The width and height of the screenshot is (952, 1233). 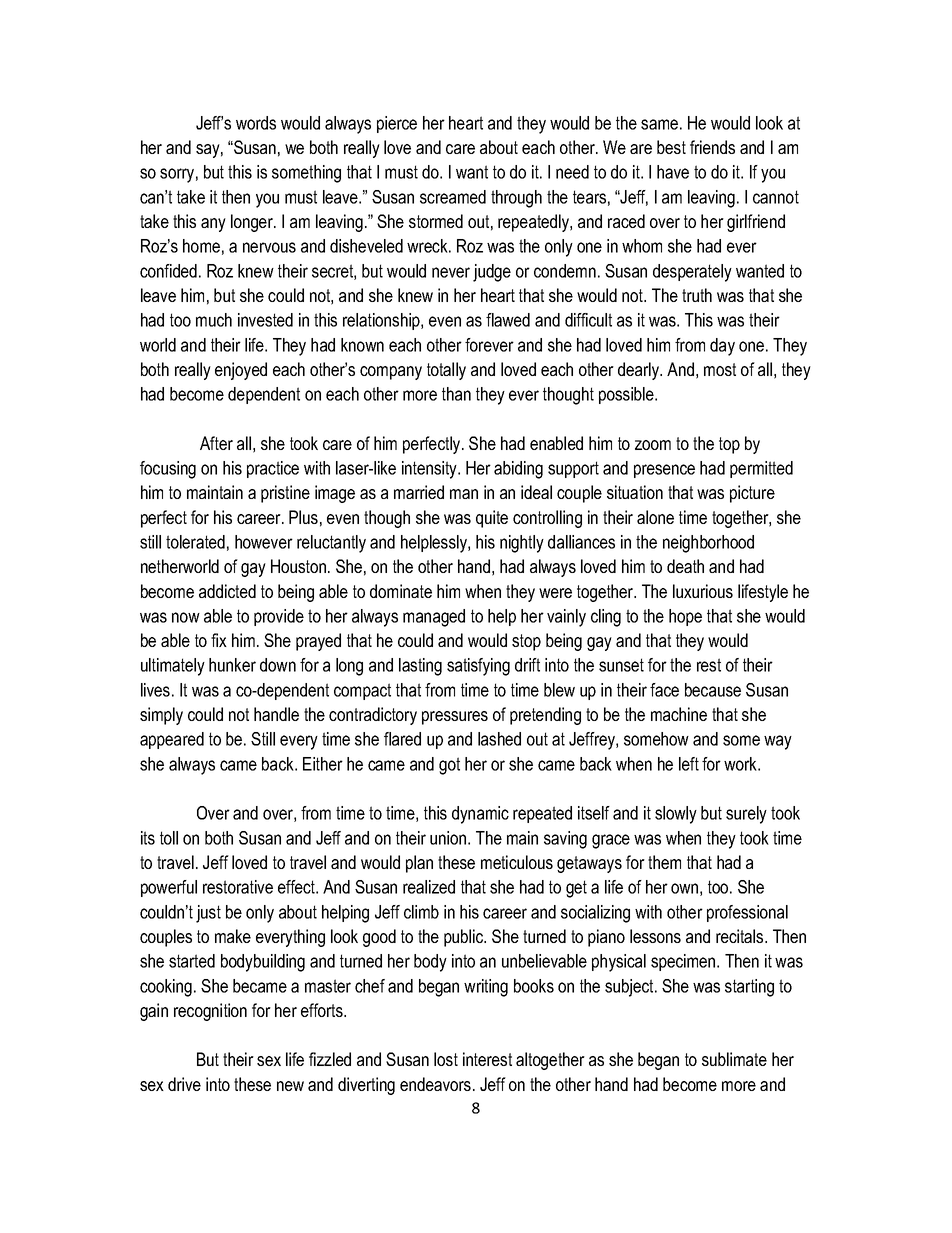 I want to click on screamed, so click(x=453, y=197).
